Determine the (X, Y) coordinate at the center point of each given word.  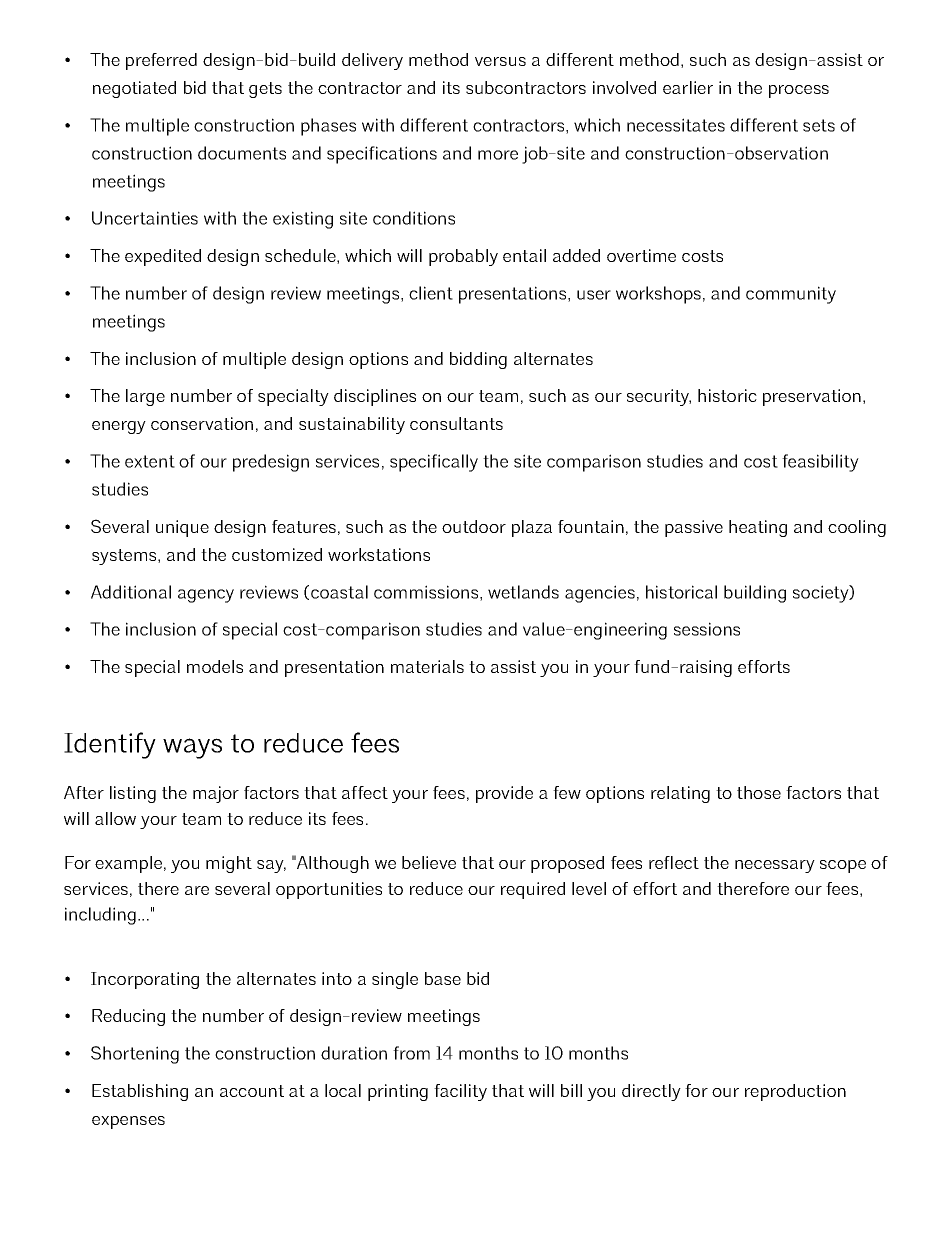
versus (500, 61)
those (759, 792)
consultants (456, 423)
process (799, 91)
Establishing (140, 1092)
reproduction (795, 1092)
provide (504, 794)
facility (460, 1092)
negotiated (134, 89)
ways (192, 748)
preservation (812, 397)
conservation (202, 423)
